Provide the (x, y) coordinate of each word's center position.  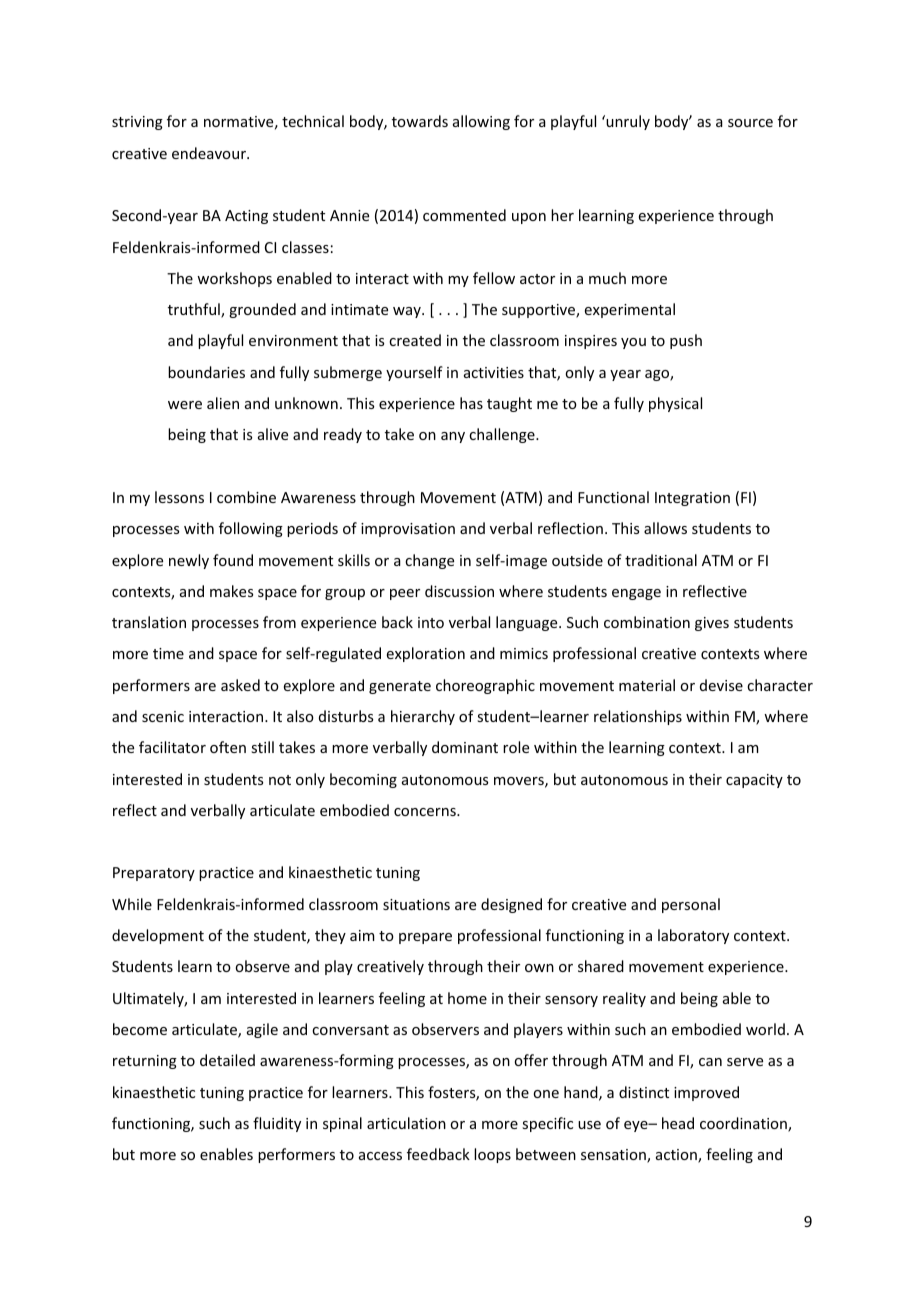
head (678, 1123)
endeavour (210, 153)
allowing (481, 122)
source (750, 123)
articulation (406, 1123)
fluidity (277, 1124)
